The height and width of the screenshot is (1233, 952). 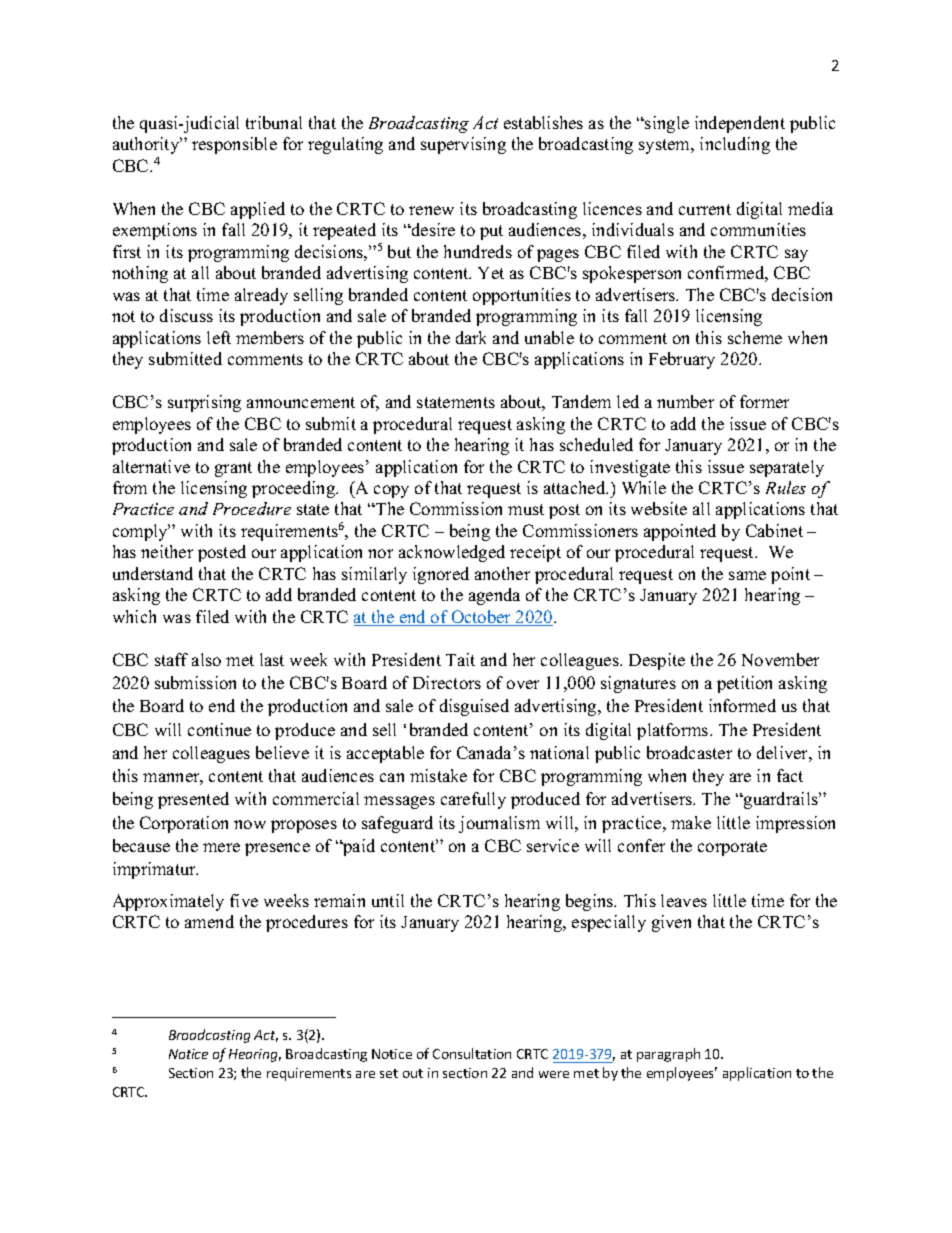 What do you see at coordinates (153, 573) in the screenshot?
I see `understand` at bounding box center [153, 573].
